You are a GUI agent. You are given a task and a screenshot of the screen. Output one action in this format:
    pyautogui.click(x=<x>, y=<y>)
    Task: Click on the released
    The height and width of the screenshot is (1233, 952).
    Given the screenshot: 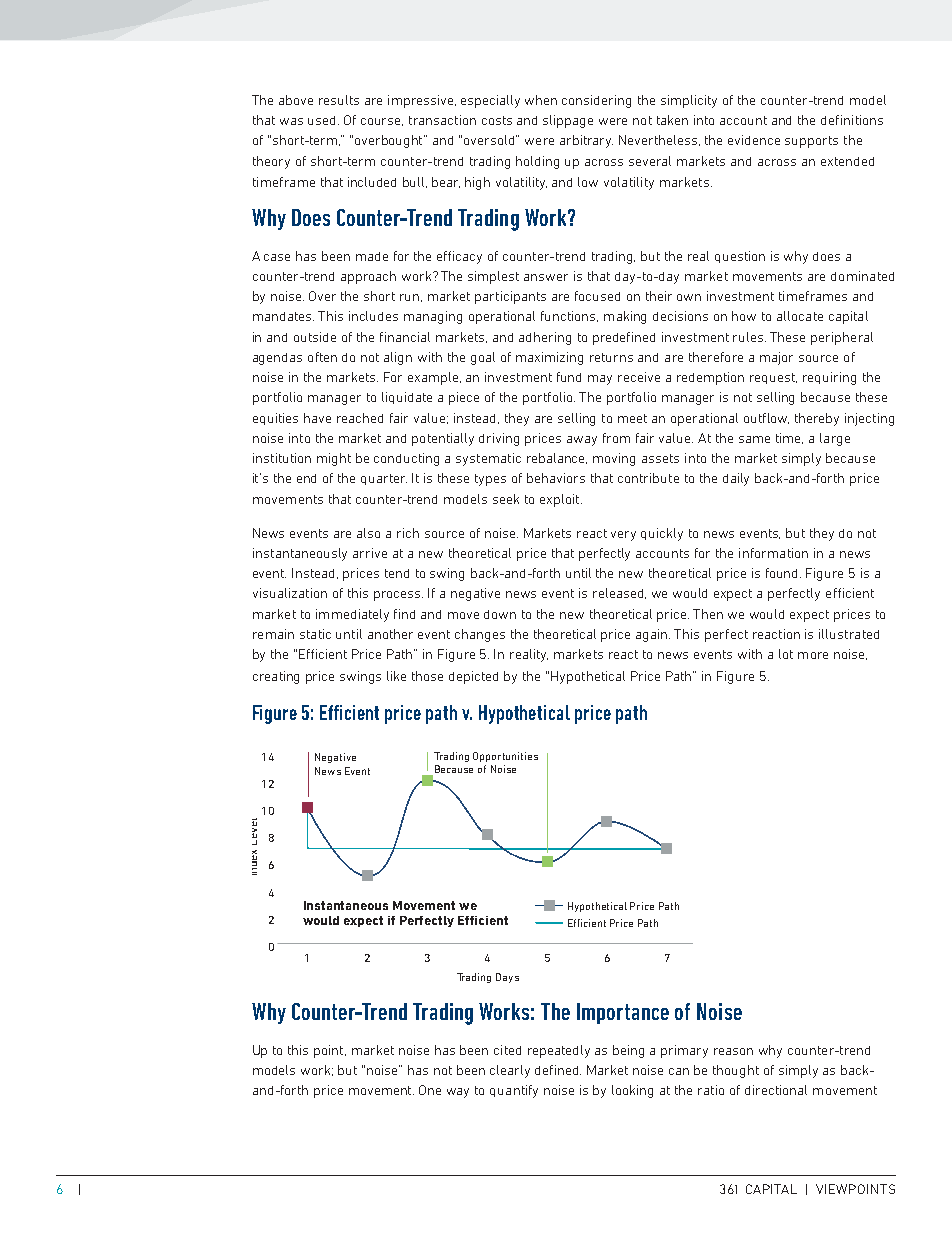 What is the action you would take?
    pyautogui.click(x=619, y=593)
